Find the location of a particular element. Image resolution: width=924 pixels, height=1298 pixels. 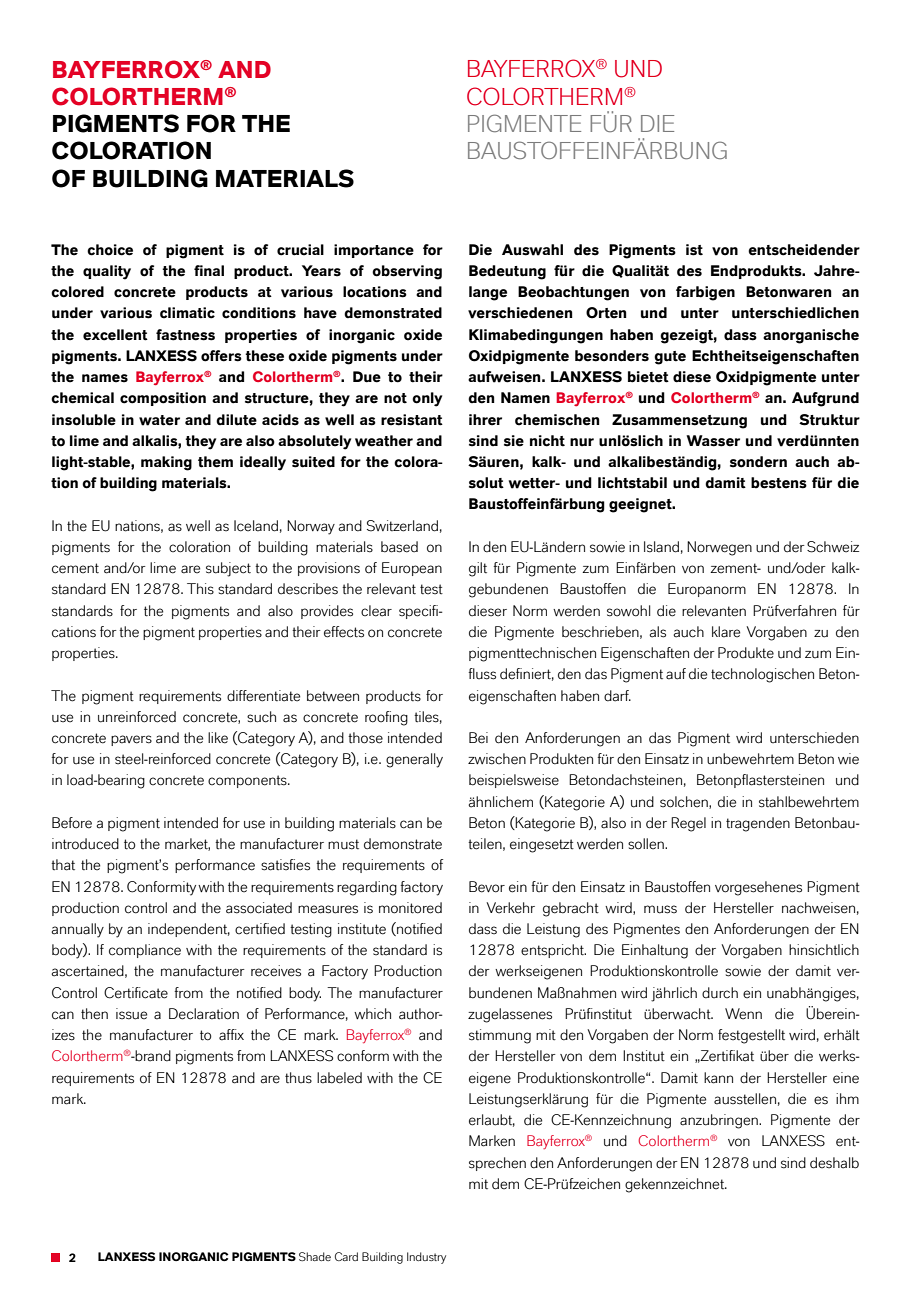

Industry is located at coordinates (426, 1258).
